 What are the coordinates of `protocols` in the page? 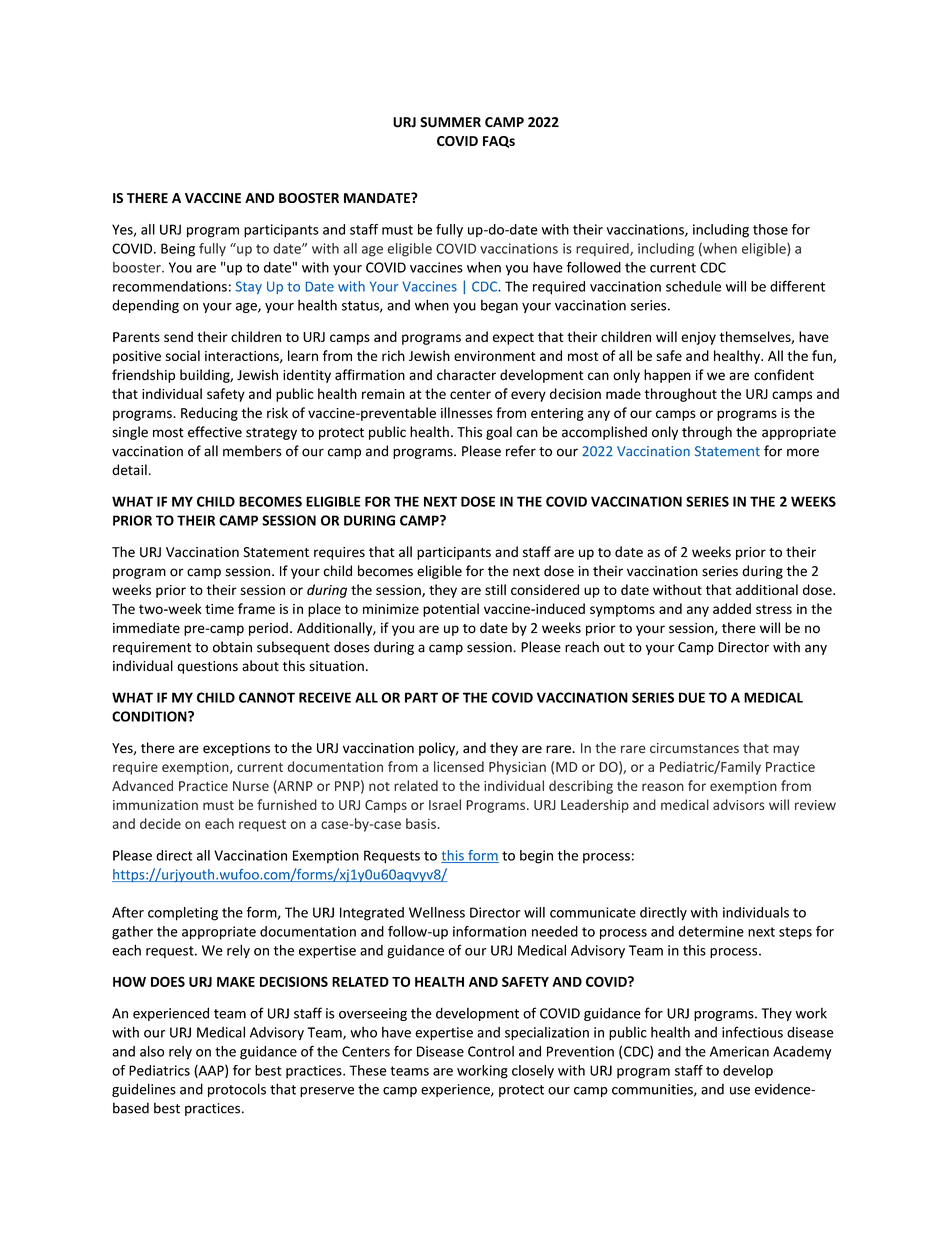 It's located at (237, 1090).
